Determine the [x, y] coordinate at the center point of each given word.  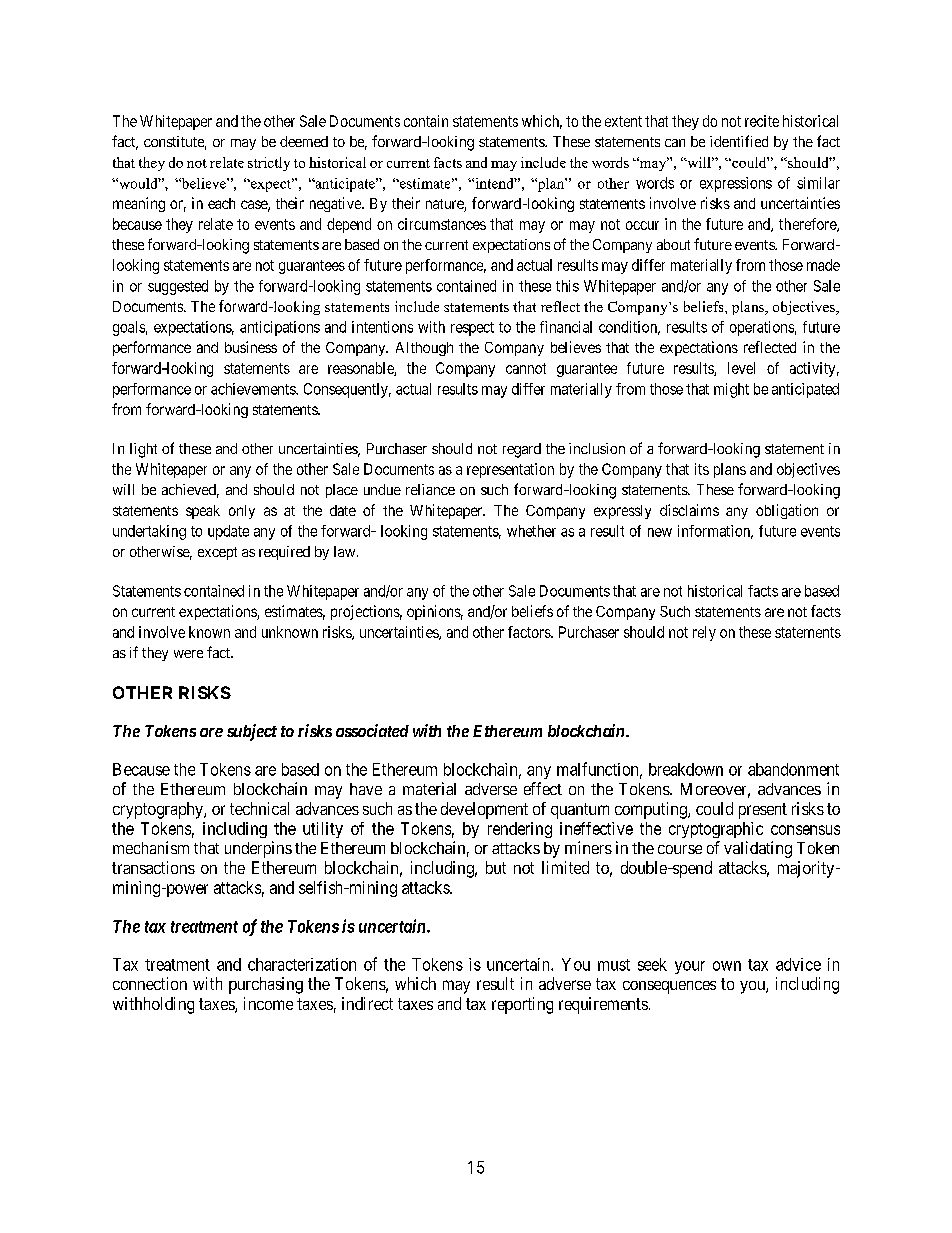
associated [372, 730]
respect [472, 329]
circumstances [442, 224]
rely [704, 633]
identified [739, 141]
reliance [430, 489]
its [702, 469]
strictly [269, 164]
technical [259, 808]
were [188, 654]
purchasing [266, 985]
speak [203, 512]
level [741, 368]
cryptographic [716, 830]
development [484, 810]
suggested [178, 287]
